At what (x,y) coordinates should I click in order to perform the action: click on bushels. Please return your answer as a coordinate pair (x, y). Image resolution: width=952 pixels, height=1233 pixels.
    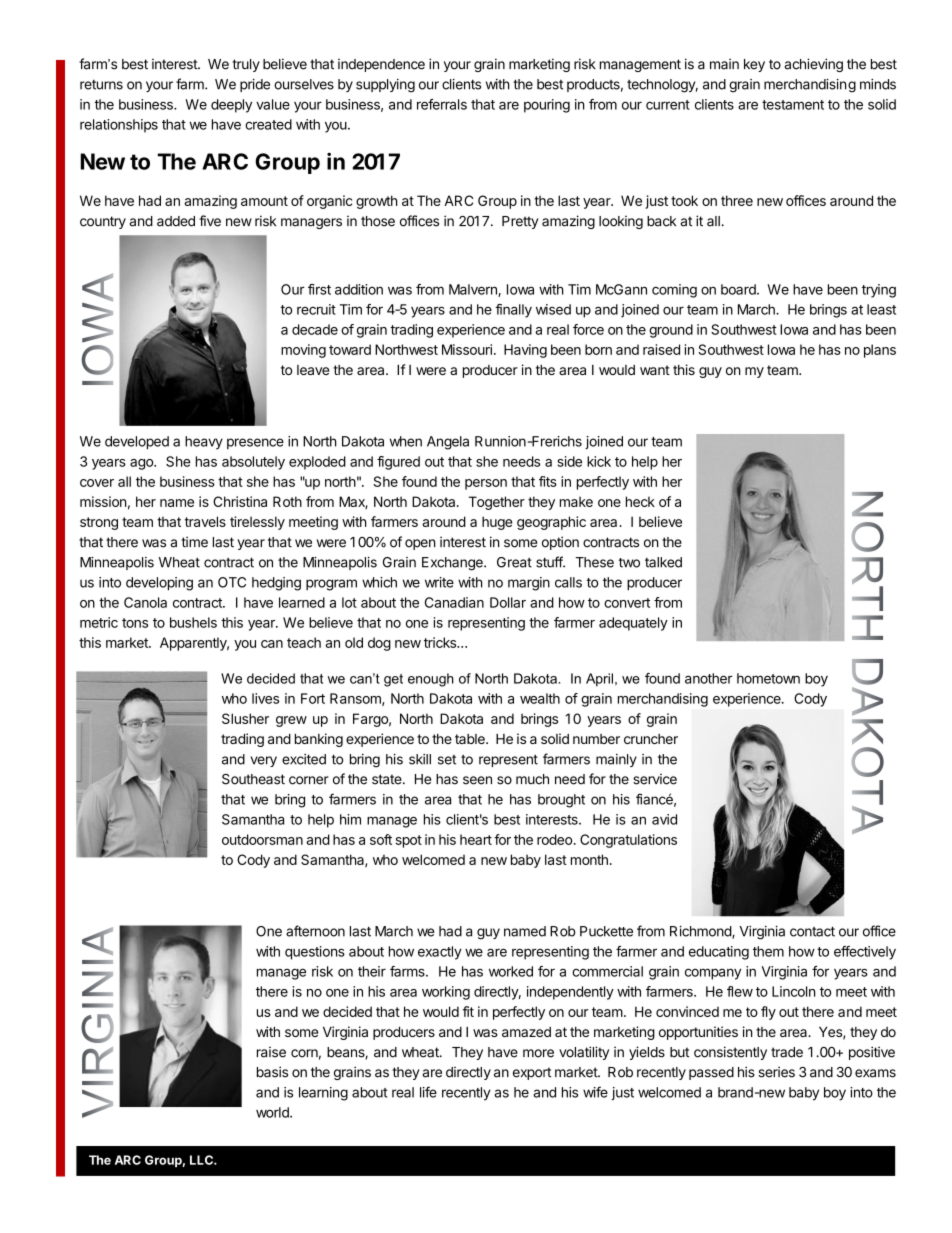
    Looking at the image, I should click on (193, 622).
